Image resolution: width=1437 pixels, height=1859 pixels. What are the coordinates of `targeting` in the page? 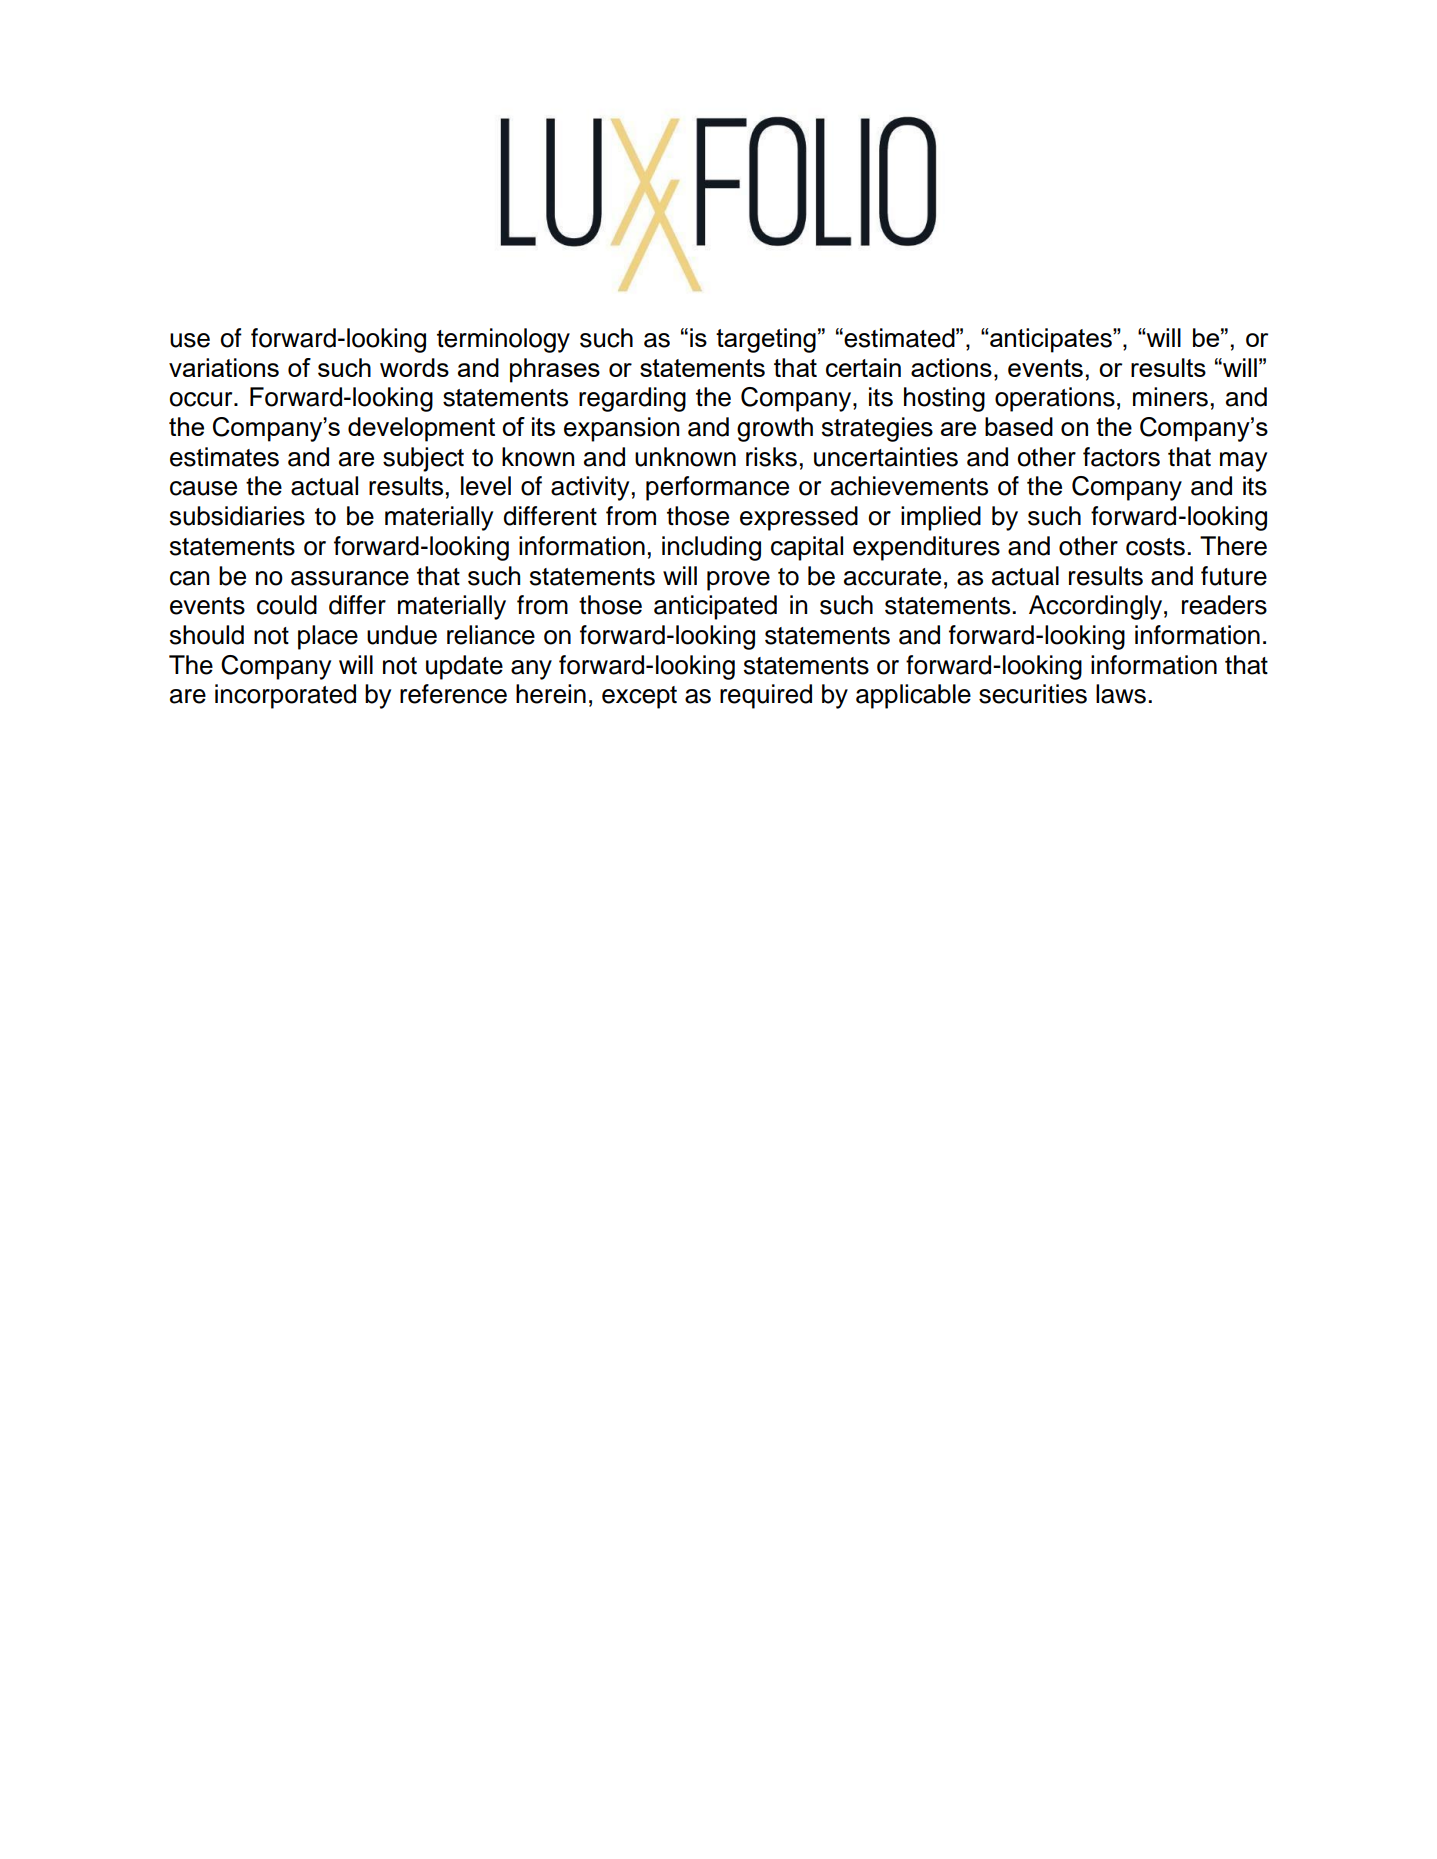 It's located at (766, 340).
